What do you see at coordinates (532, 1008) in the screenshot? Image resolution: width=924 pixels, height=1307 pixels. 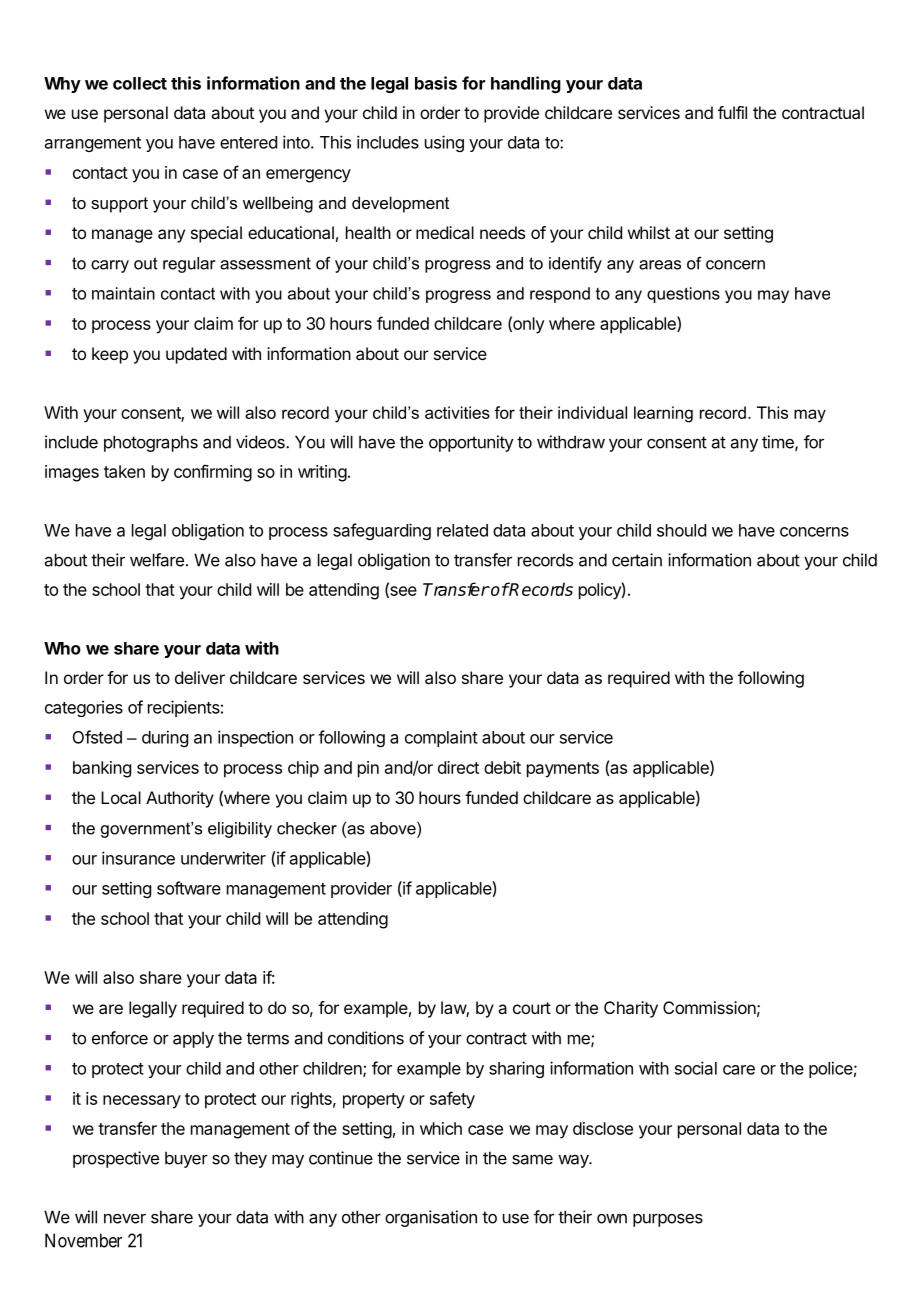 I see `court` at bounding box center [532, 1008].
